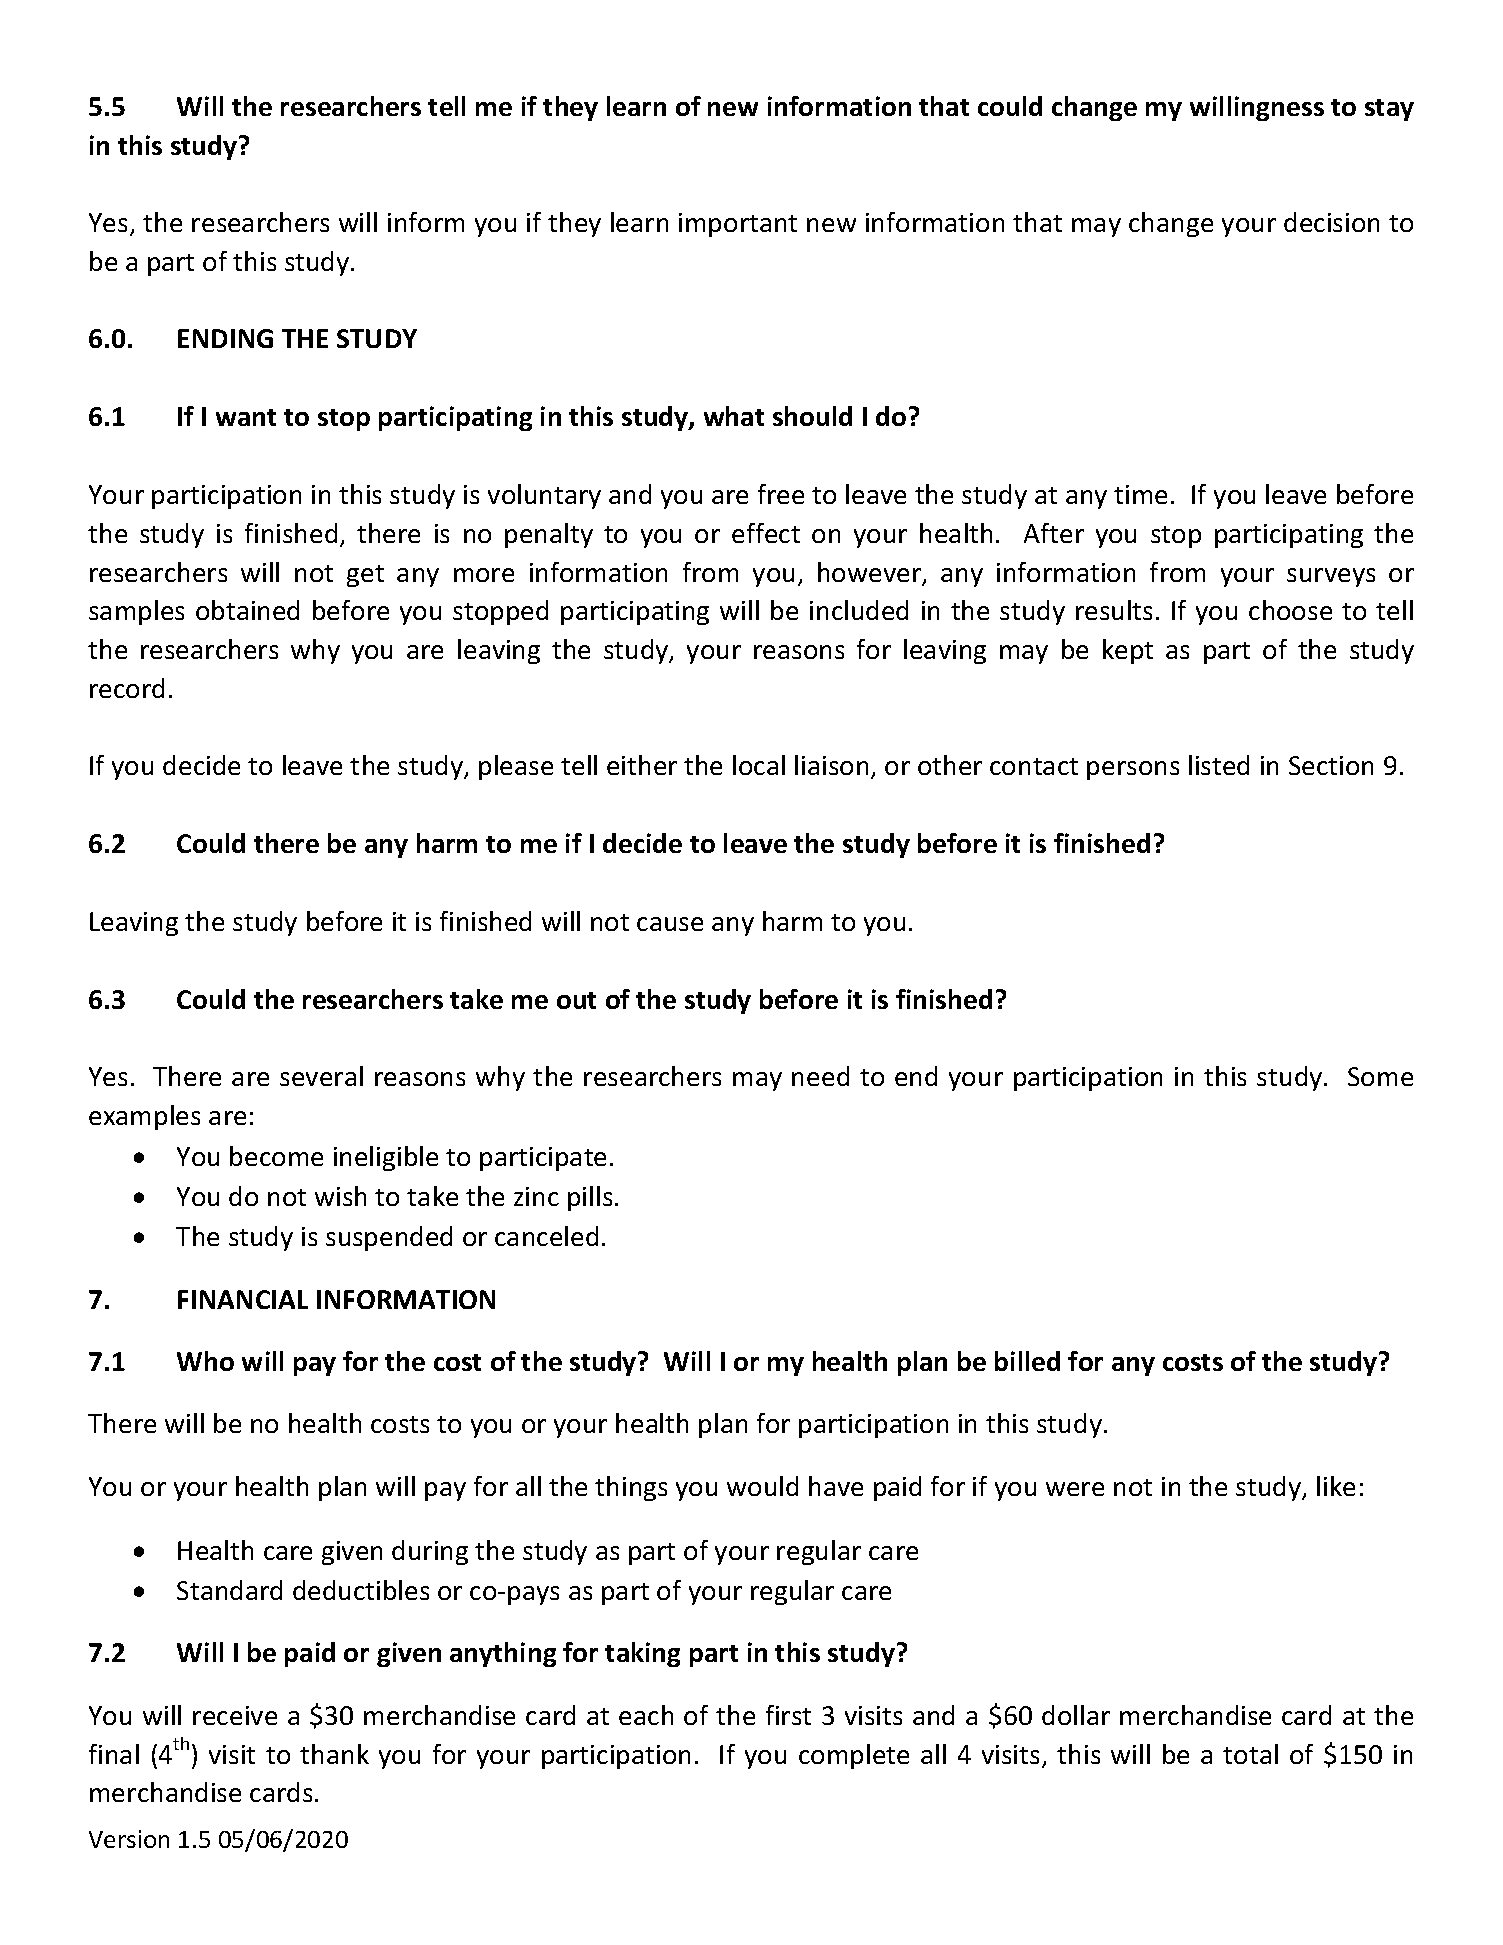  What do you see at coordinates (1331, 222) in the page?
I see `decision` at bounding box center [1331, 222].
